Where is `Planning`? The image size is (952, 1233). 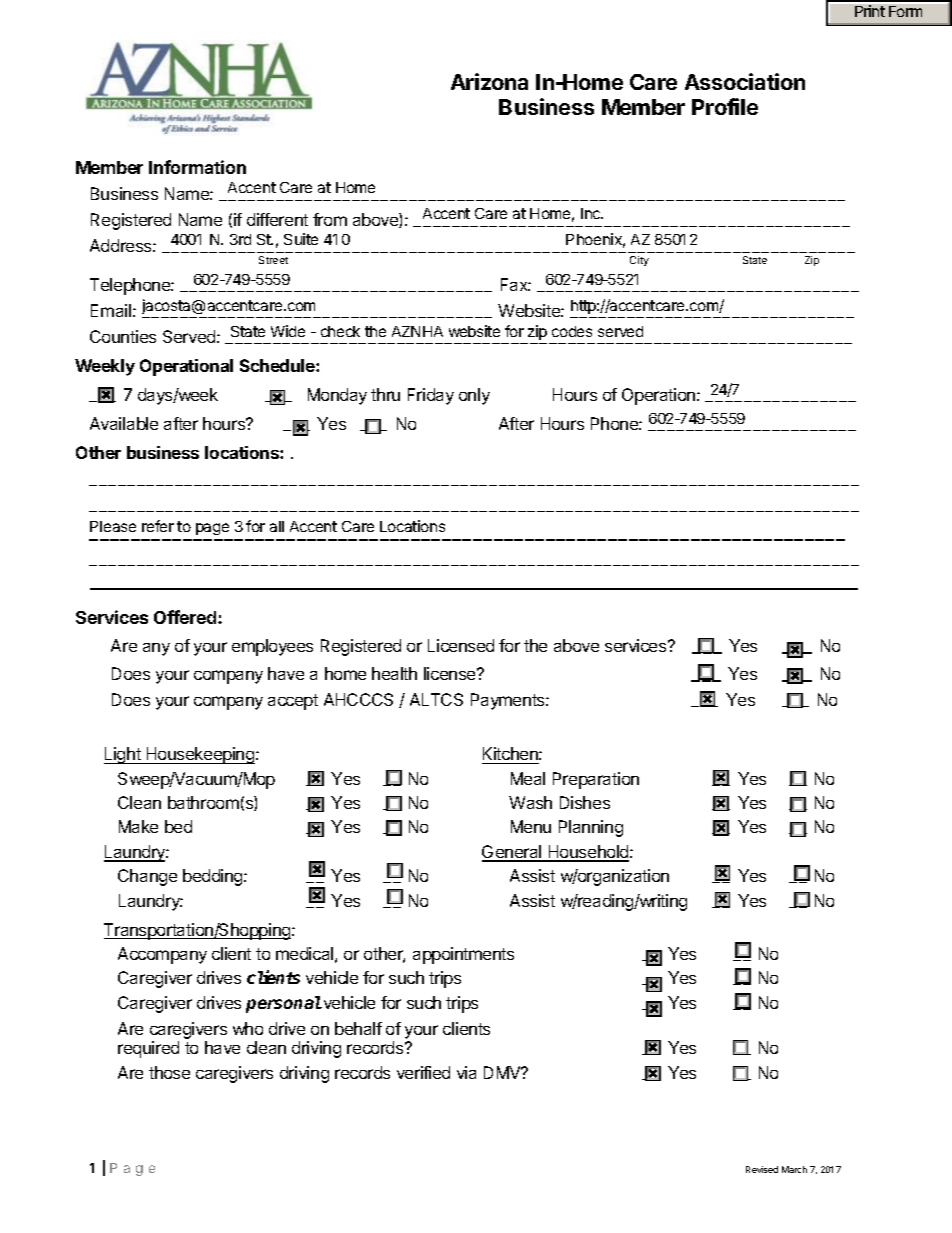 Planning is located at coordinates (591, 828).
